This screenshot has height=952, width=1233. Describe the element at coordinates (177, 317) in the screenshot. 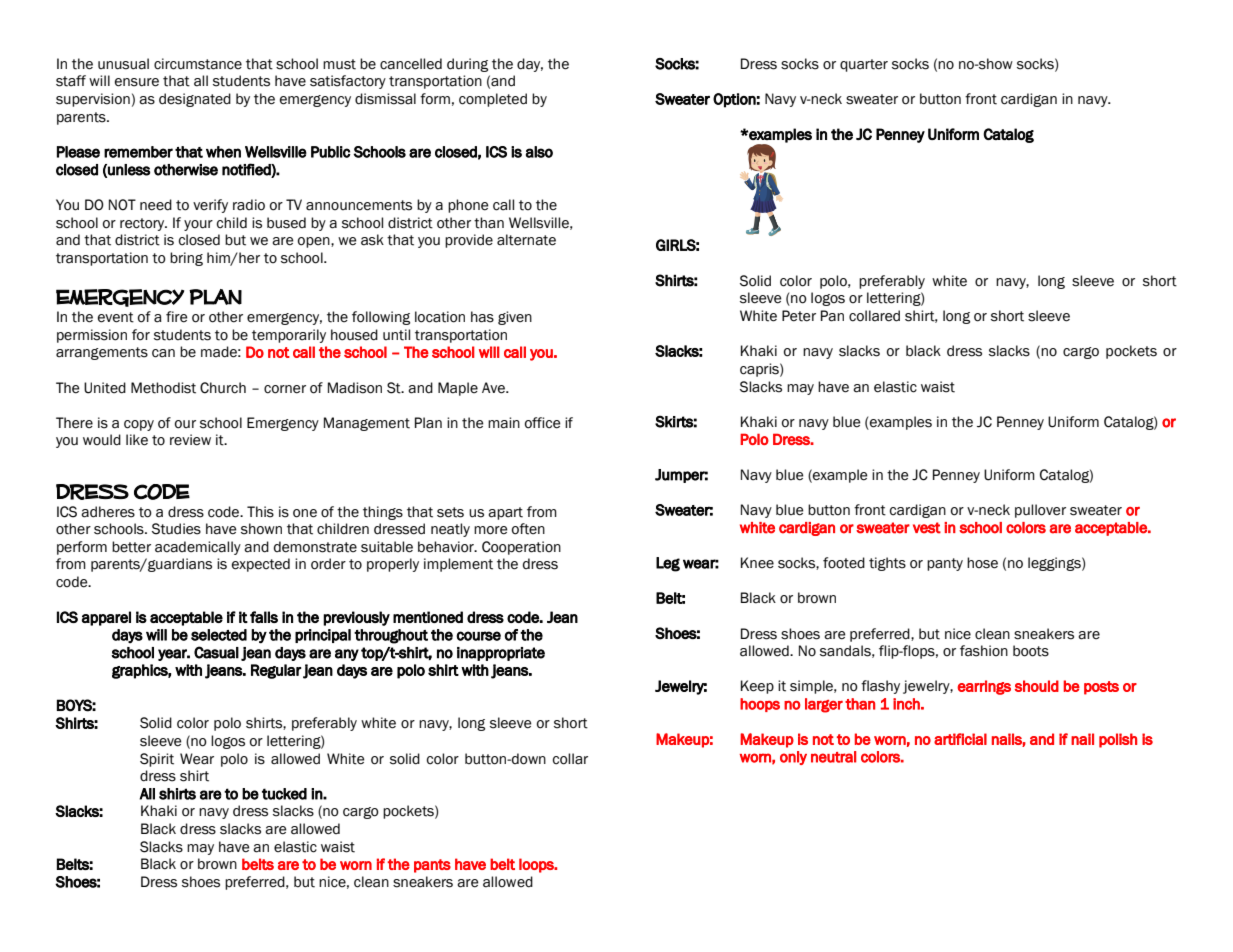

I see `fire` at that location.
